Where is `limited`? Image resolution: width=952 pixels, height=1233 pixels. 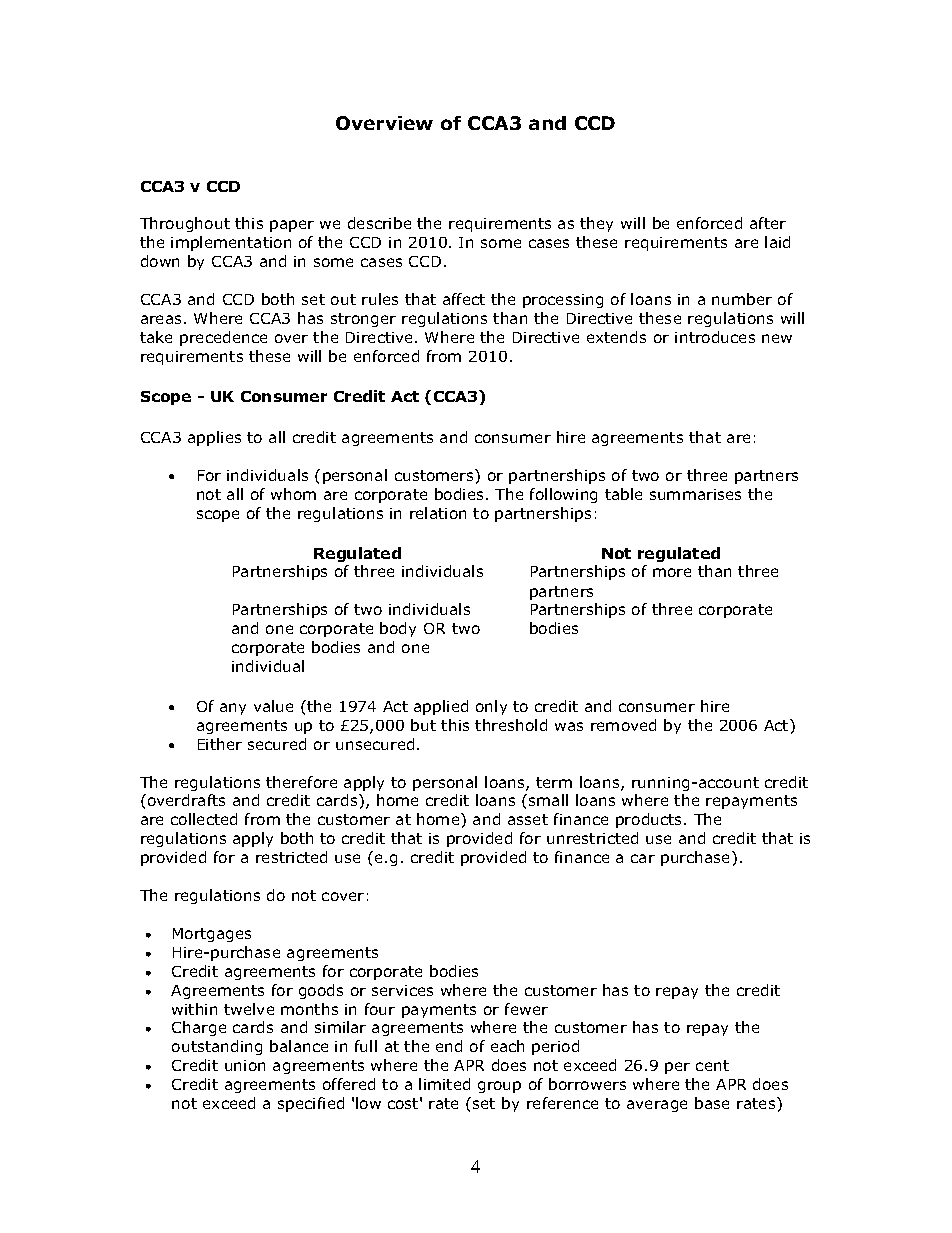
limited is located at coordinates (444, 1084).
